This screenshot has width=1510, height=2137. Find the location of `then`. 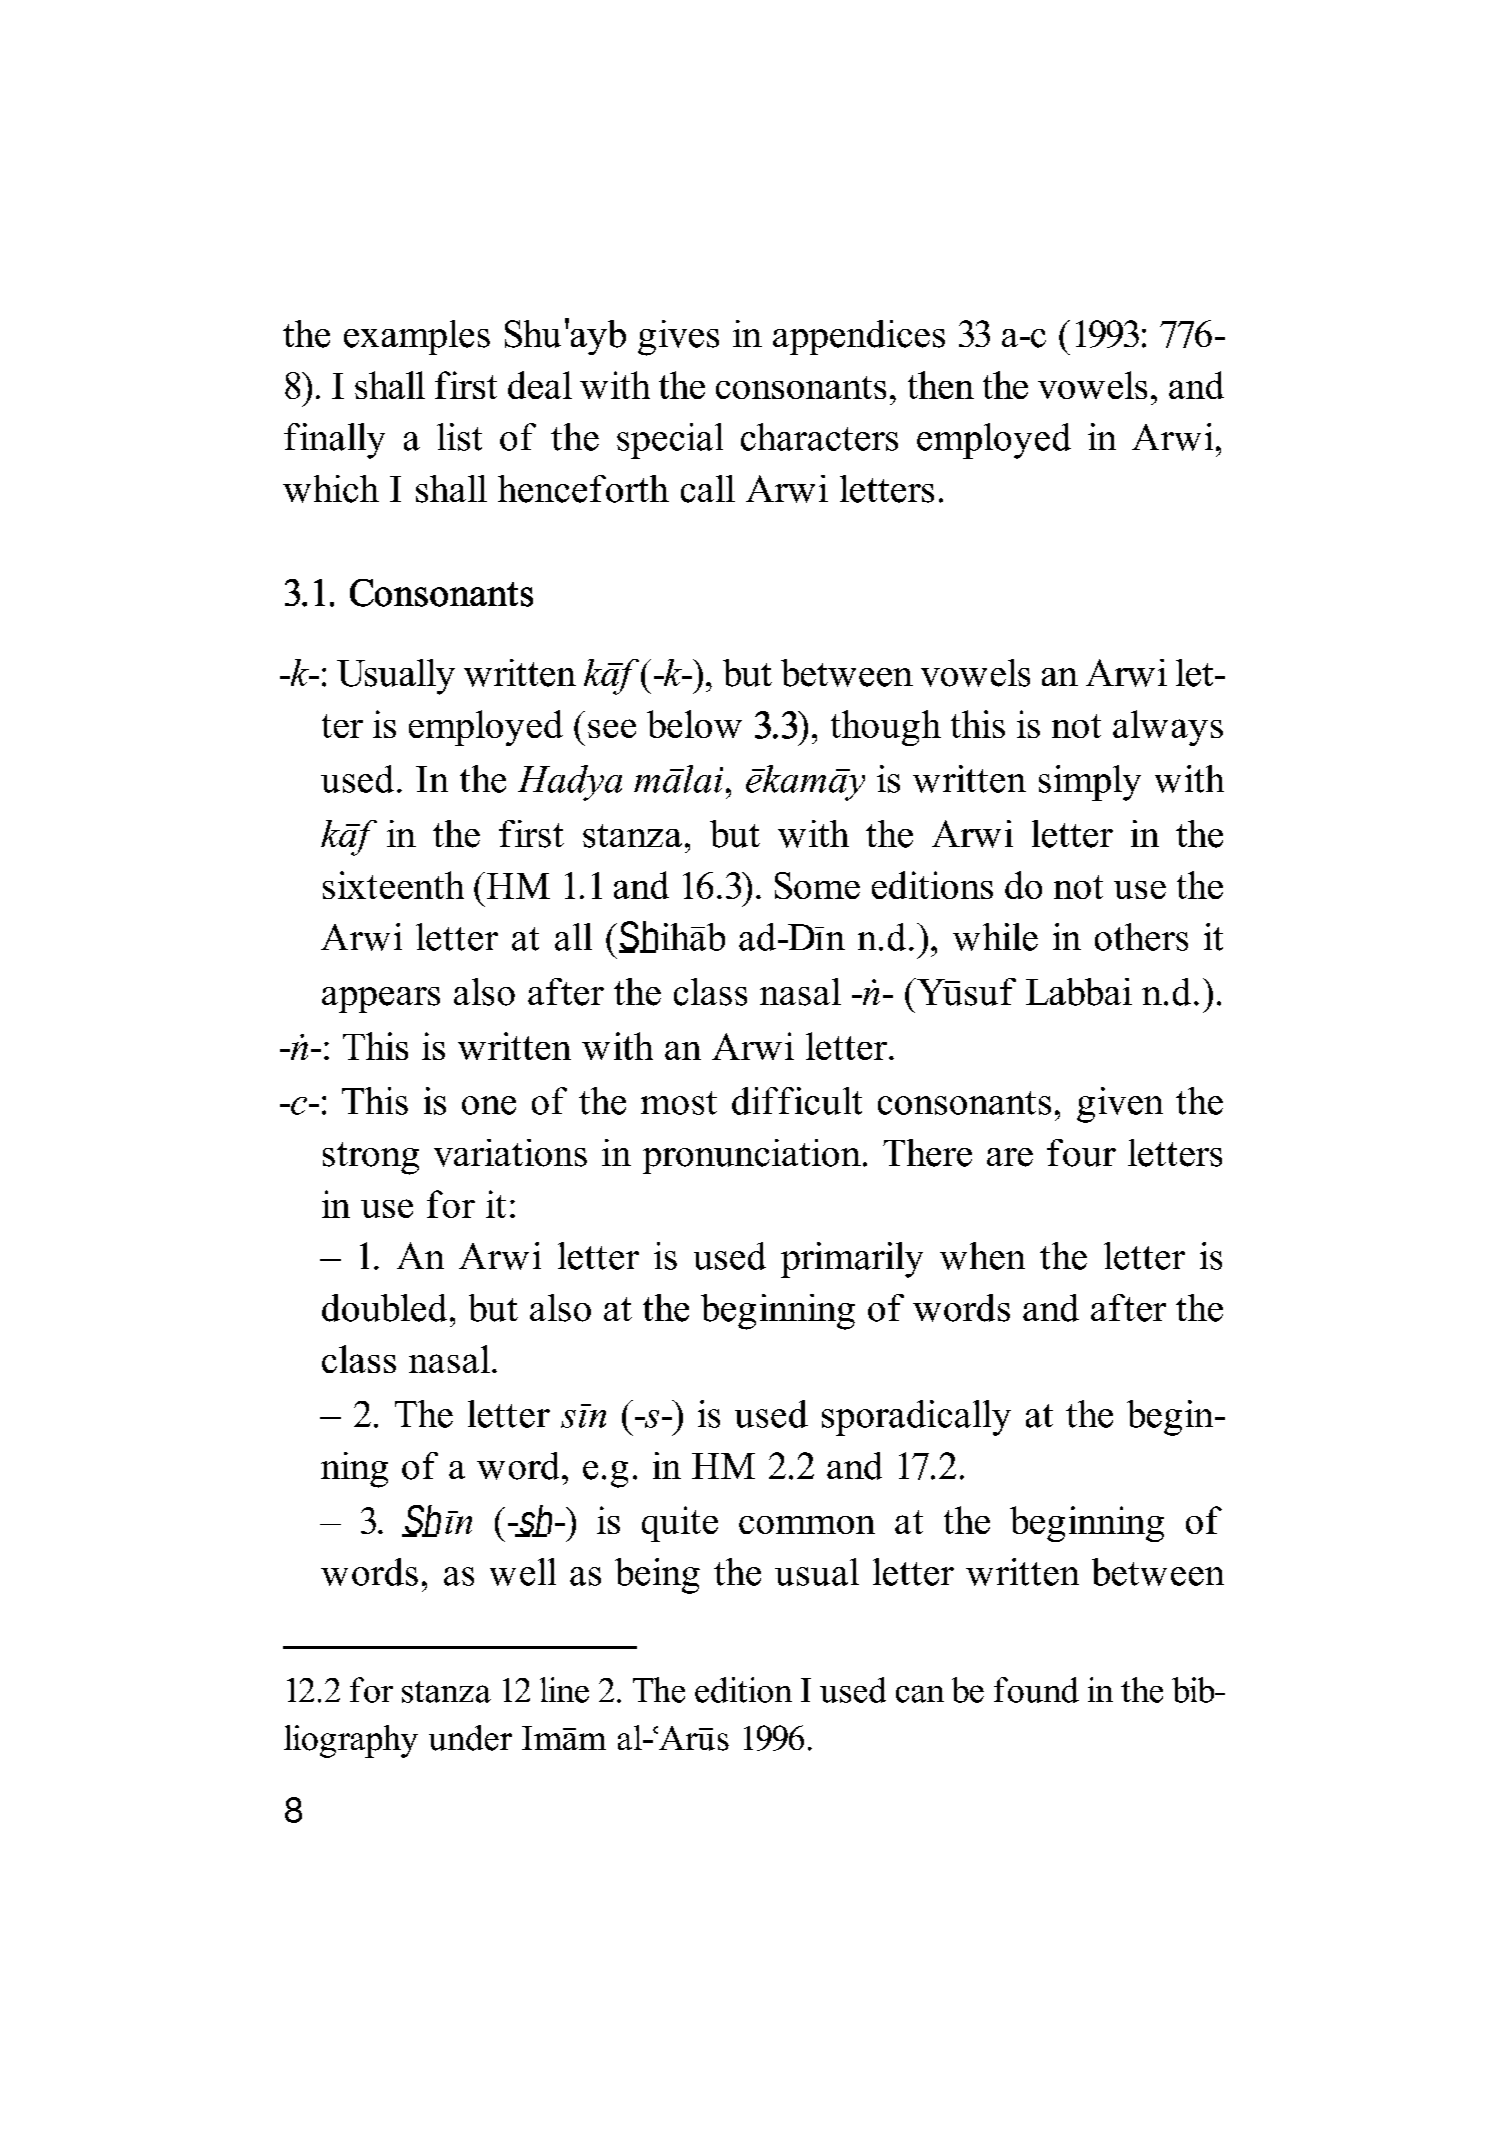

then is located at coordinates (941, 385).
